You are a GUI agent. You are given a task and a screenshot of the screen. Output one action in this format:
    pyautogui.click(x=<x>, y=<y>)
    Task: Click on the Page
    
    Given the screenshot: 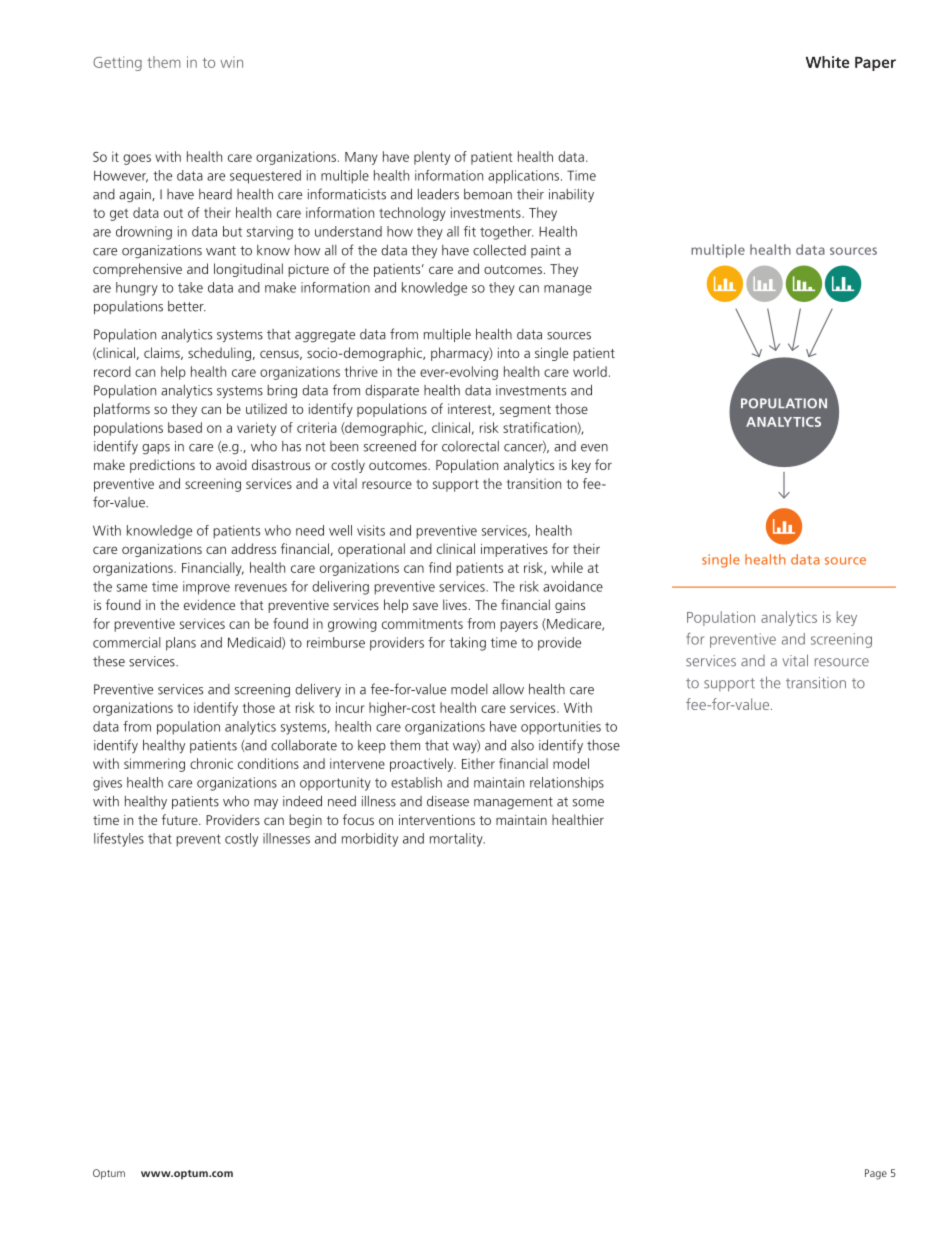 What is the action you would take?
    pyautogui.click(x=876, y=1174)
